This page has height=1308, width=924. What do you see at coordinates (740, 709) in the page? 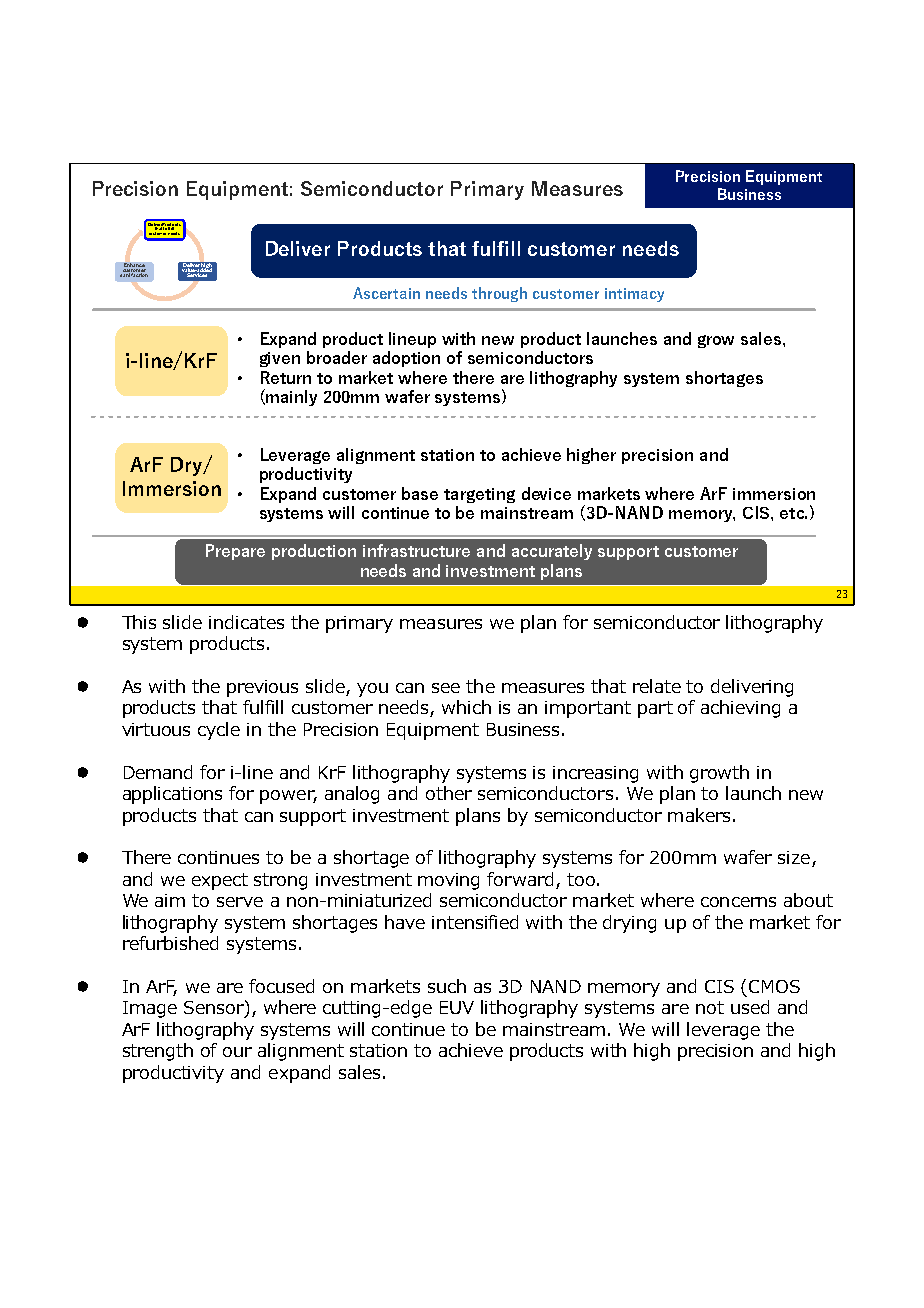
I see `achieving` at bounding box center [740, 709].
